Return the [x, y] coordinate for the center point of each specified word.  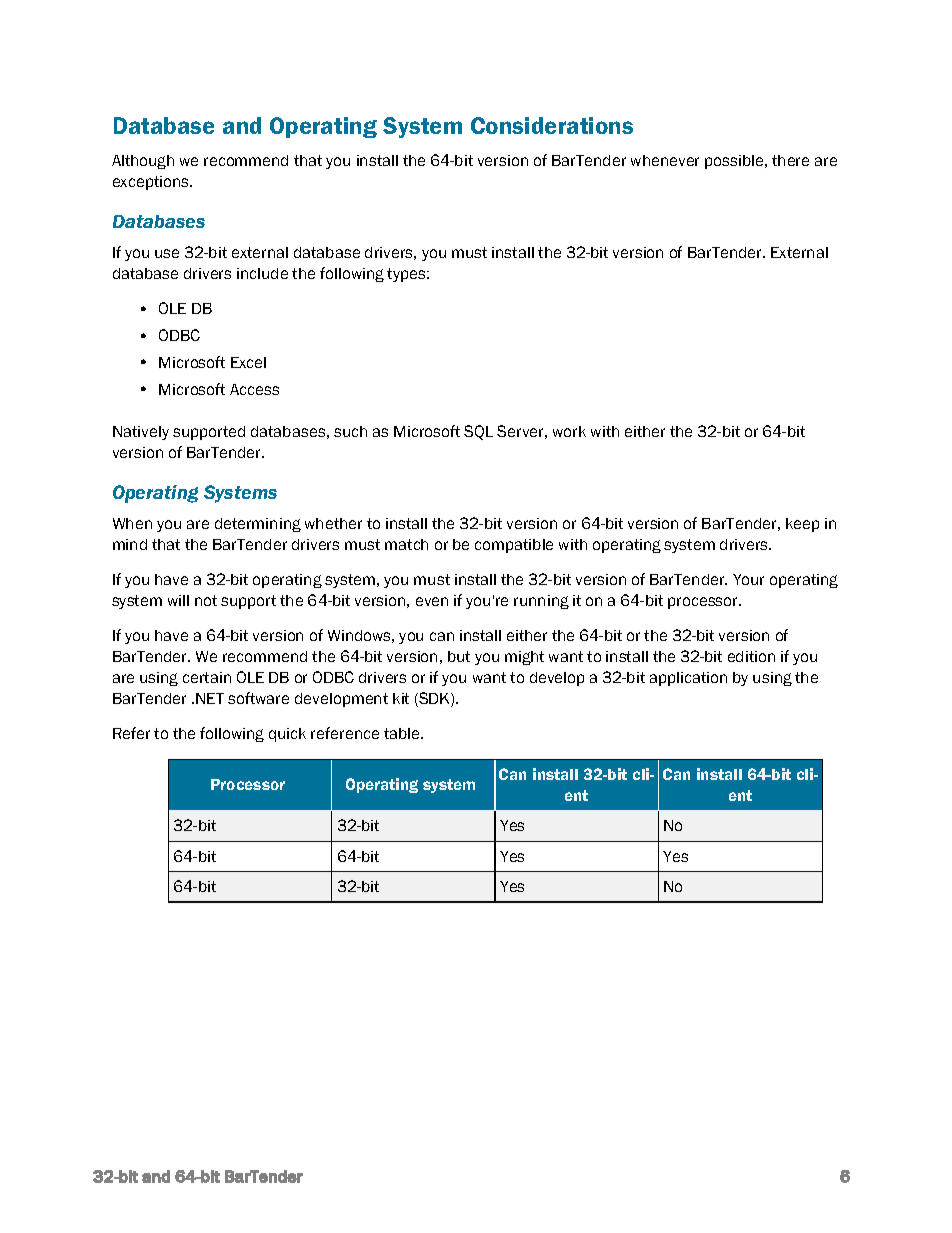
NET [210, 698]
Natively [141, 433]
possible [735, 162]
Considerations [552, 125]
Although [143, 162]
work [569, 431]
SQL [478, 432]
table [403, 733]
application [688, 679]
